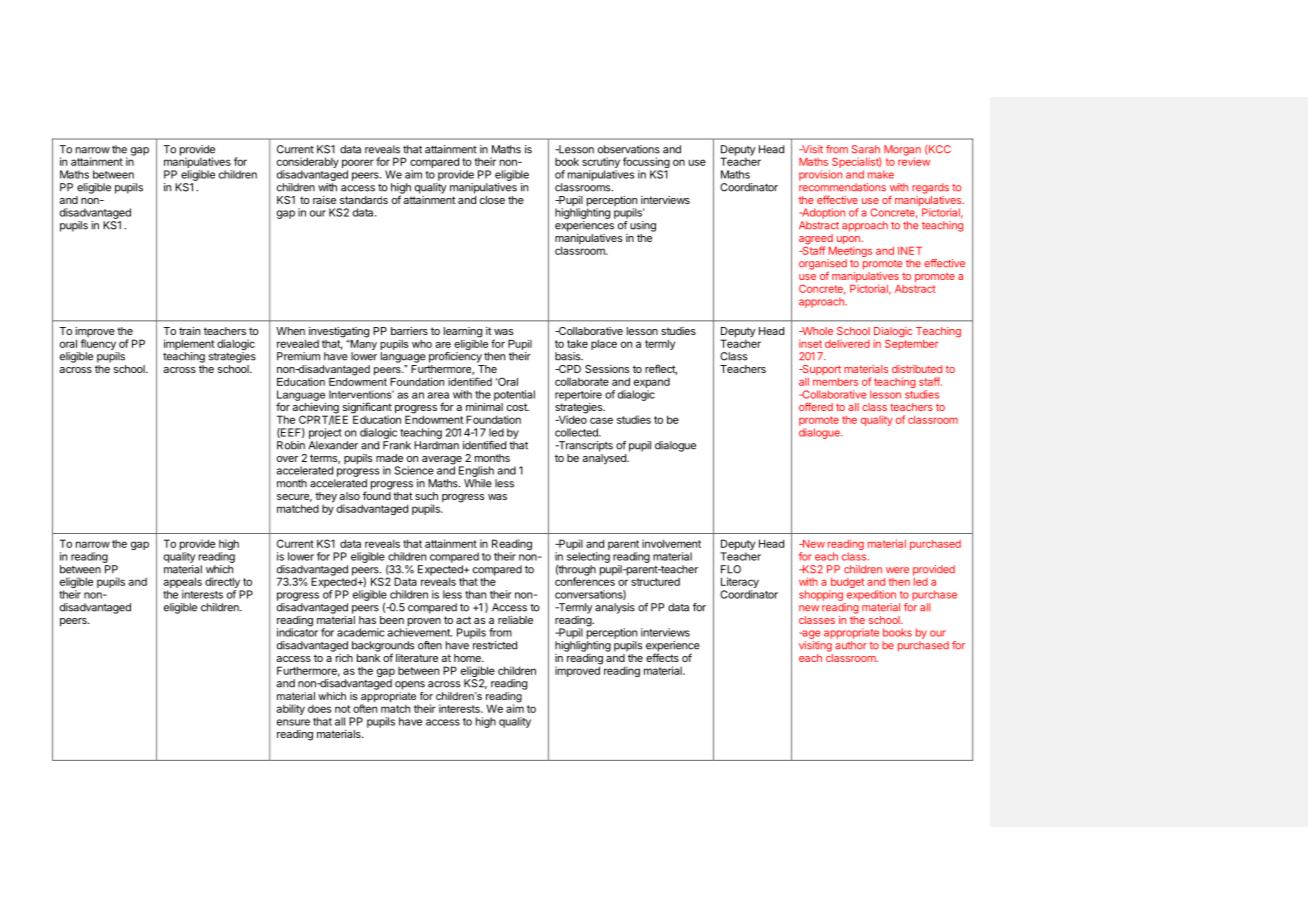 The width and height of the image is (1308, 924). Describe the element at coordinates (291, 445) in the image. I see `Robin` at that location.
